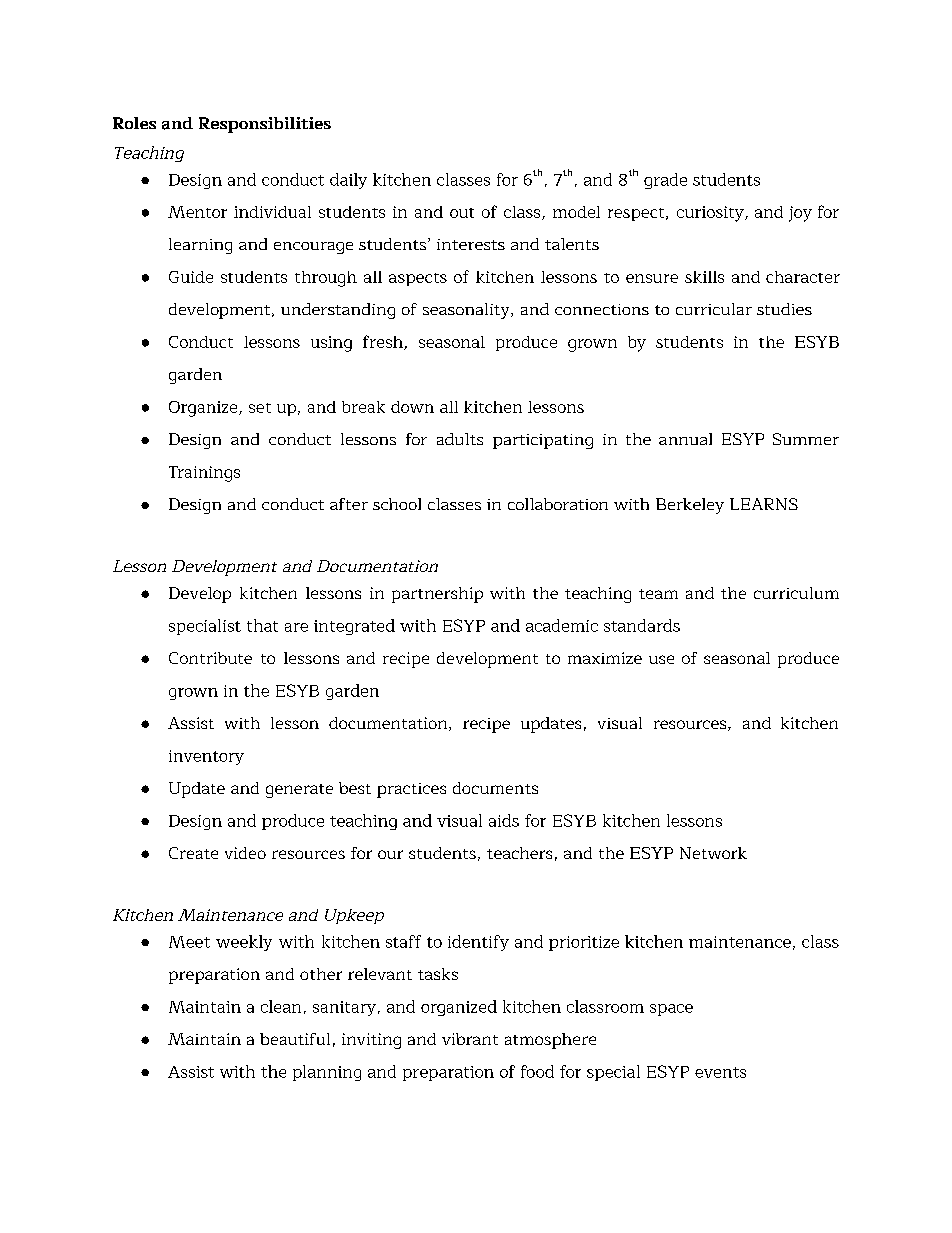  I want to click on curricular, so click(714, 309).
